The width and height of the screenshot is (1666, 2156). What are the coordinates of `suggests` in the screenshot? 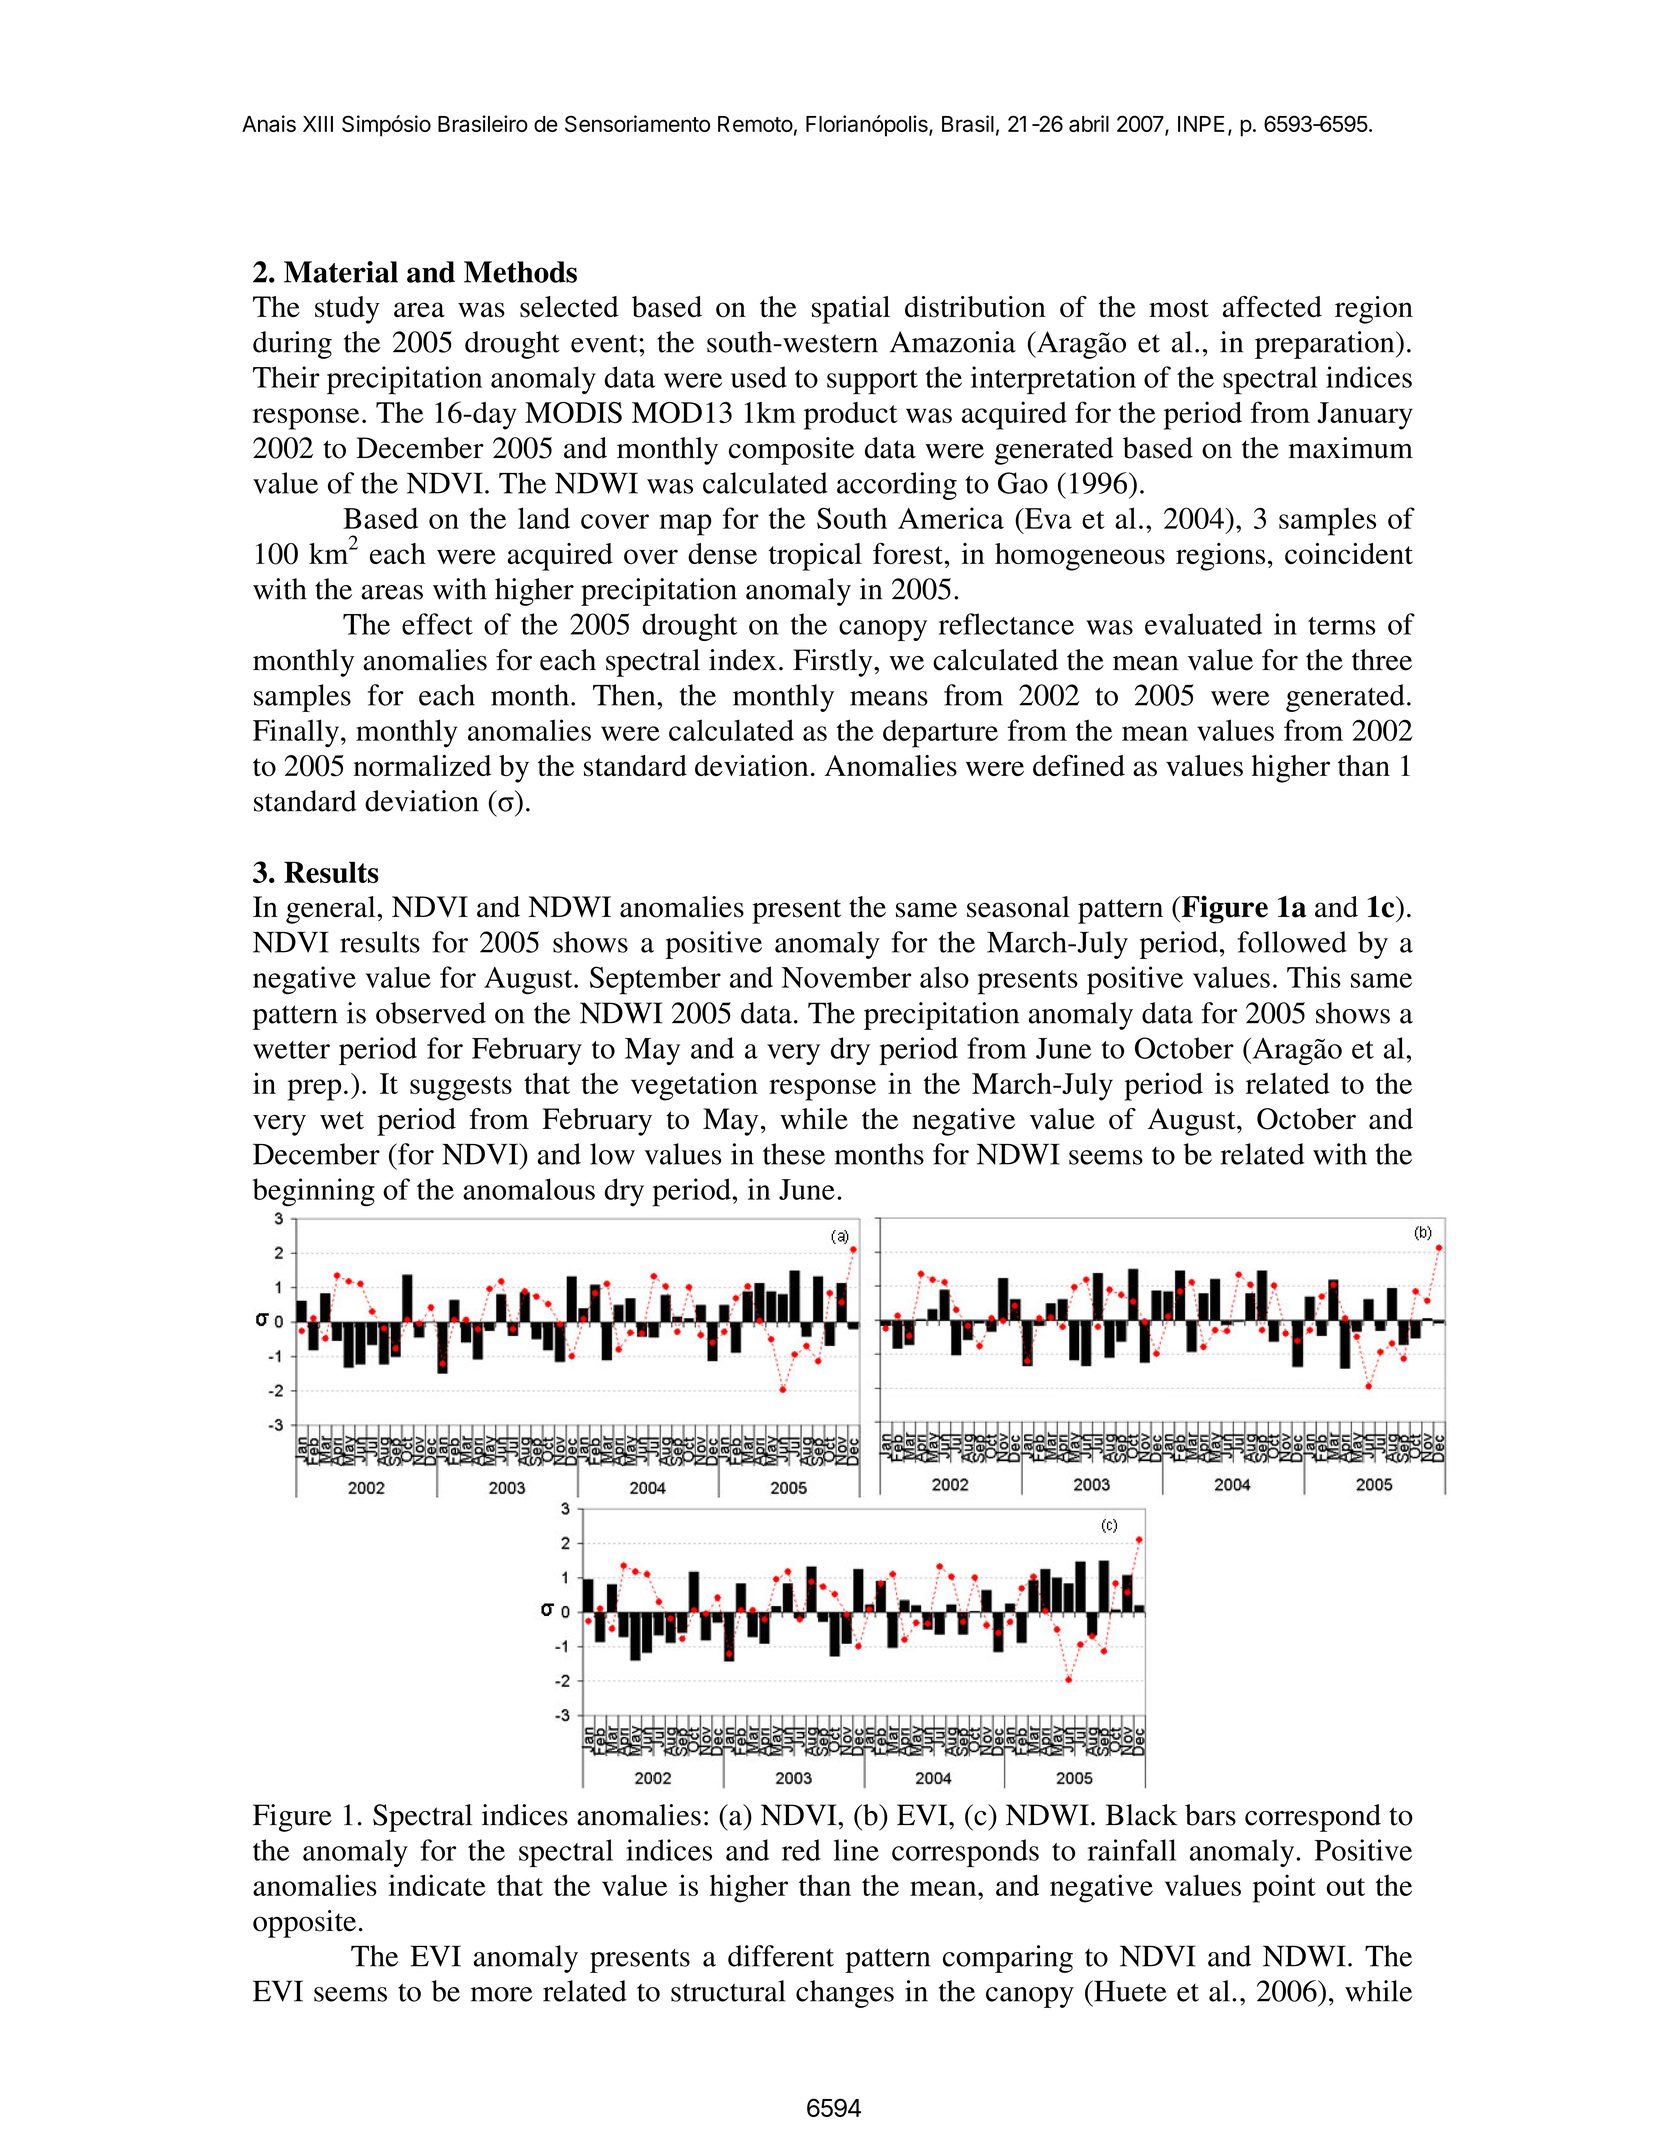 It's located at (461, 1088).
